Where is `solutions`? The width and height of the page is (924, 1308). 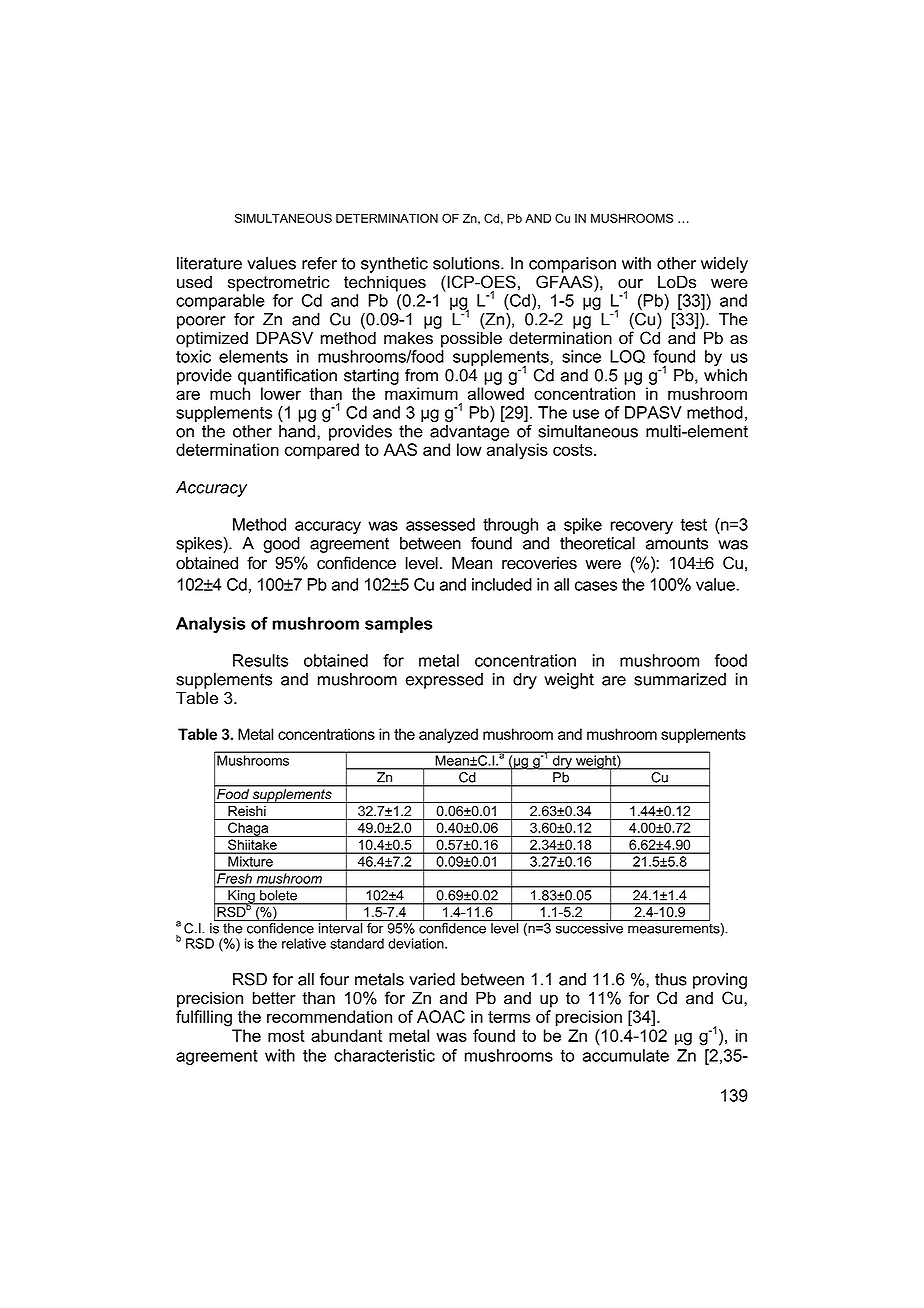
solutions is located at coordinates (467, 263).
